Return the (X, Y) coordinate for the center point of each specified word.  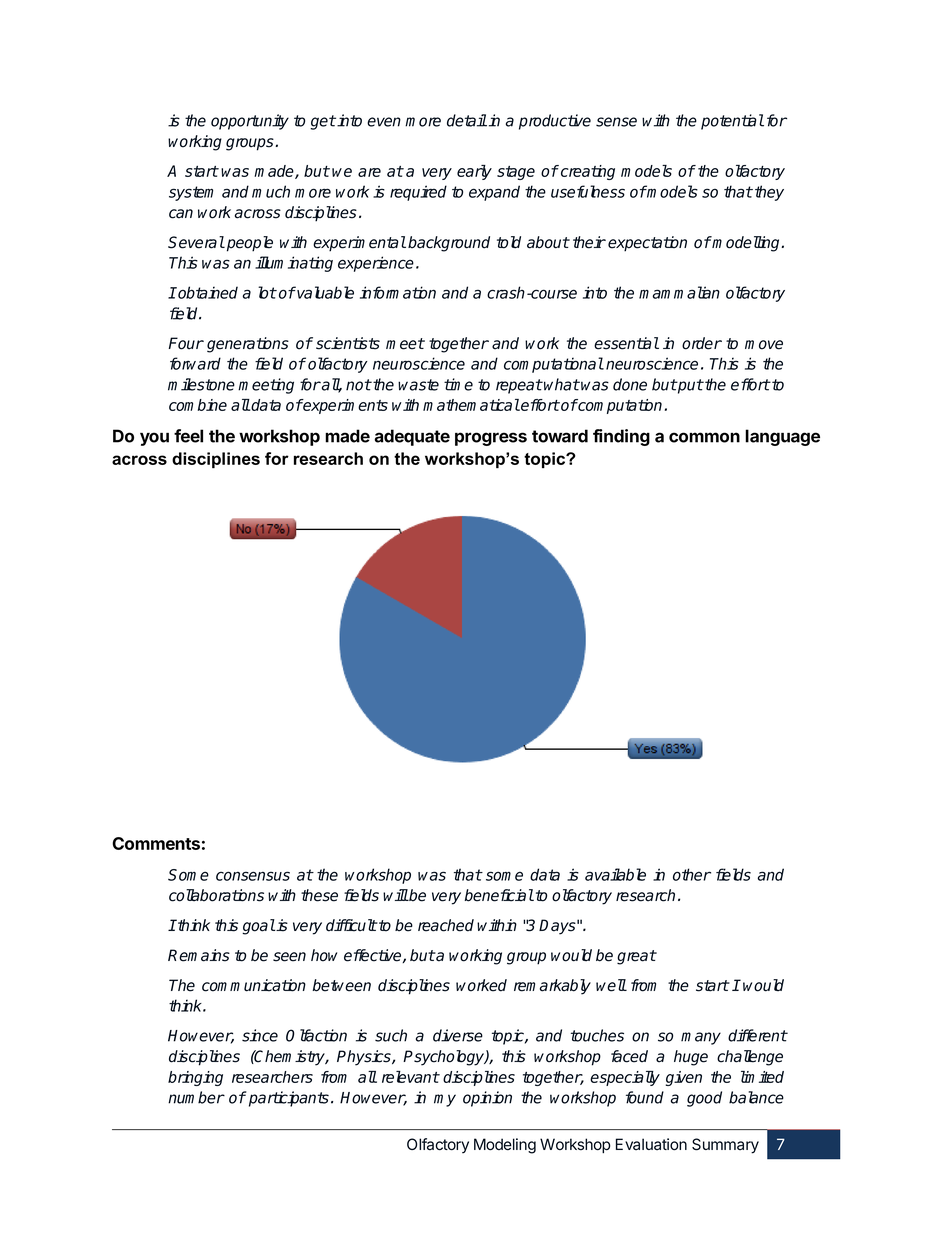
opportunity (250, 122)
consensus (253, 876)
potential (732, 122)
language (782, 437)
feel (188, 436)
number (196, 1097)
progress (491, 439)
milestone (201, 384)
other (692, 874)
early (474, 172)
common (704, 437)
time (458, 384)
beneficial (499, 895)
